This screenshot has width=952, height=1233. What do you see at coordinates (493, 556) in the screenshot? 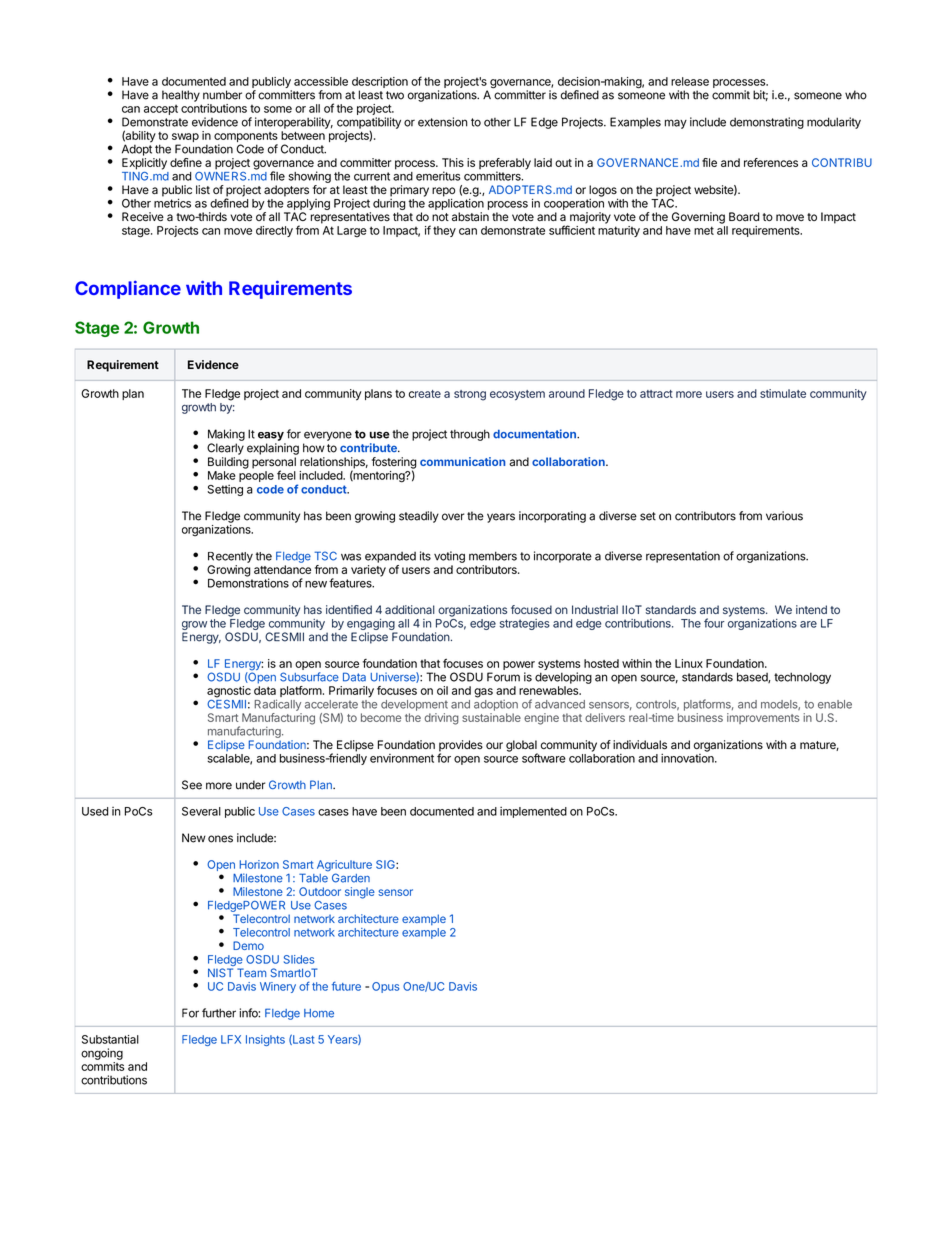
I see `members` at bounding box center [493, 556].
